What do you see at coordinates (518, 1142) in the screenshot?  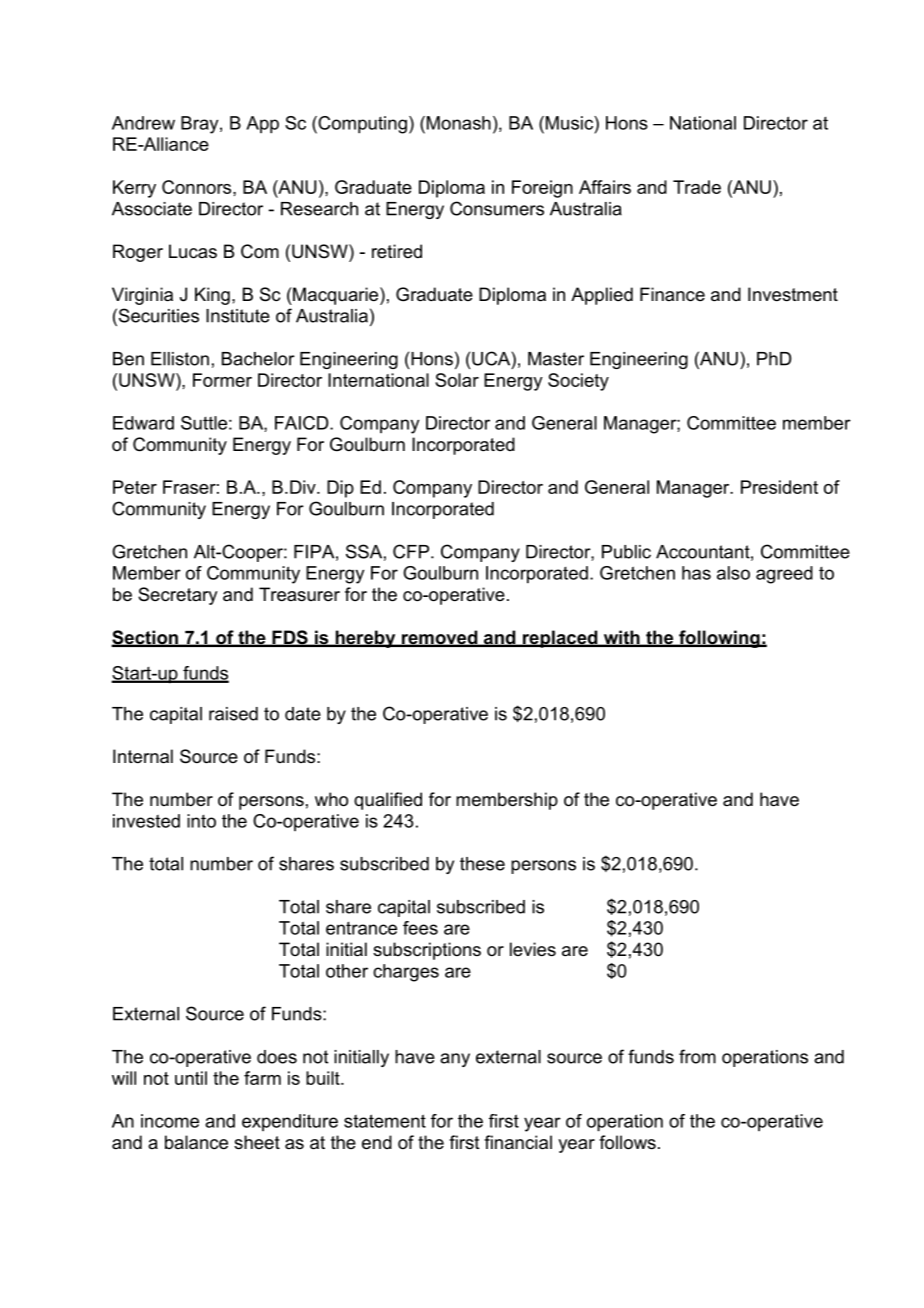 I see `financial` at bounding box center [518, 1142].
